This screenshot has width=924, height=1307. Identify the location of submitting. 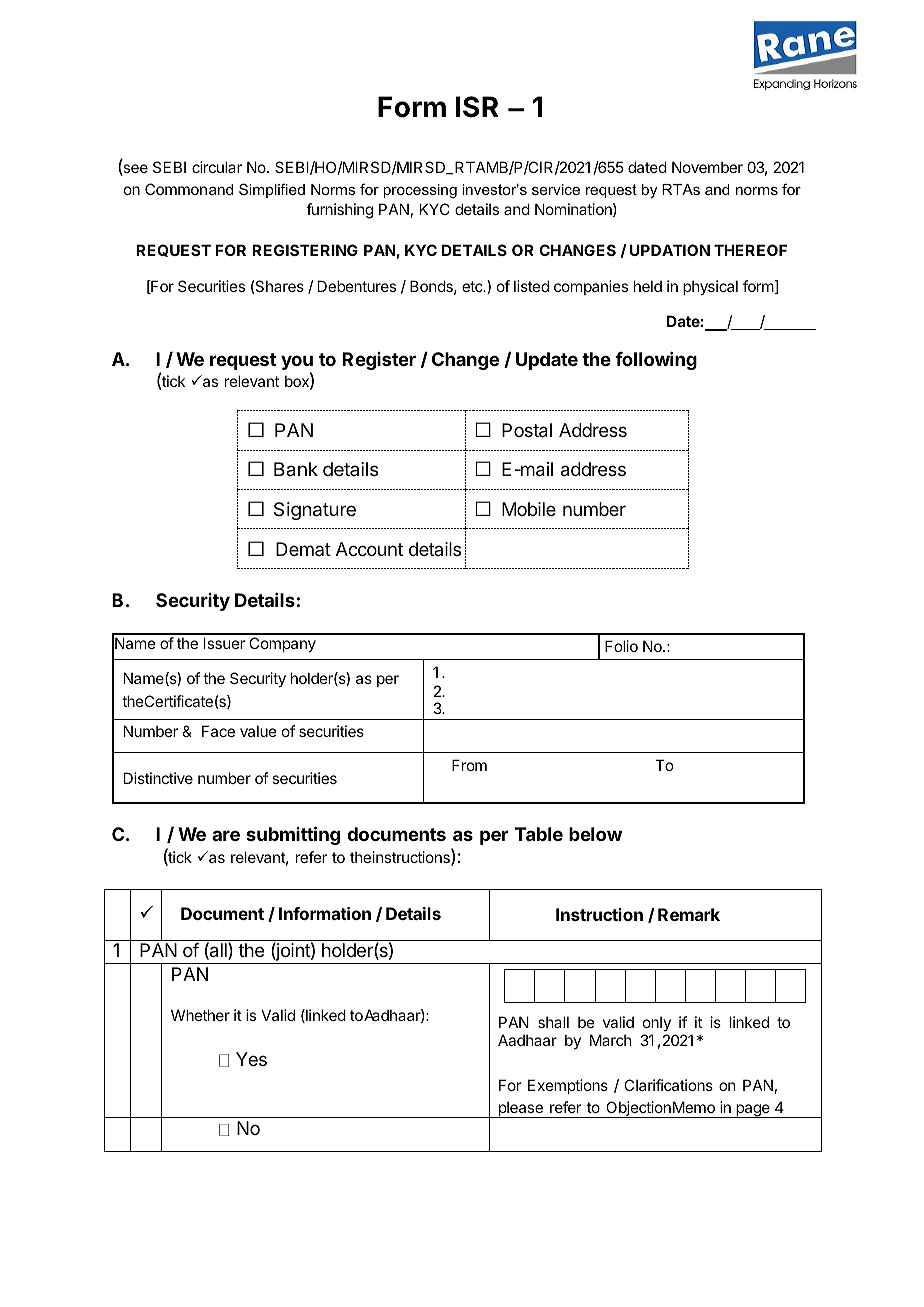
(293, 835).
